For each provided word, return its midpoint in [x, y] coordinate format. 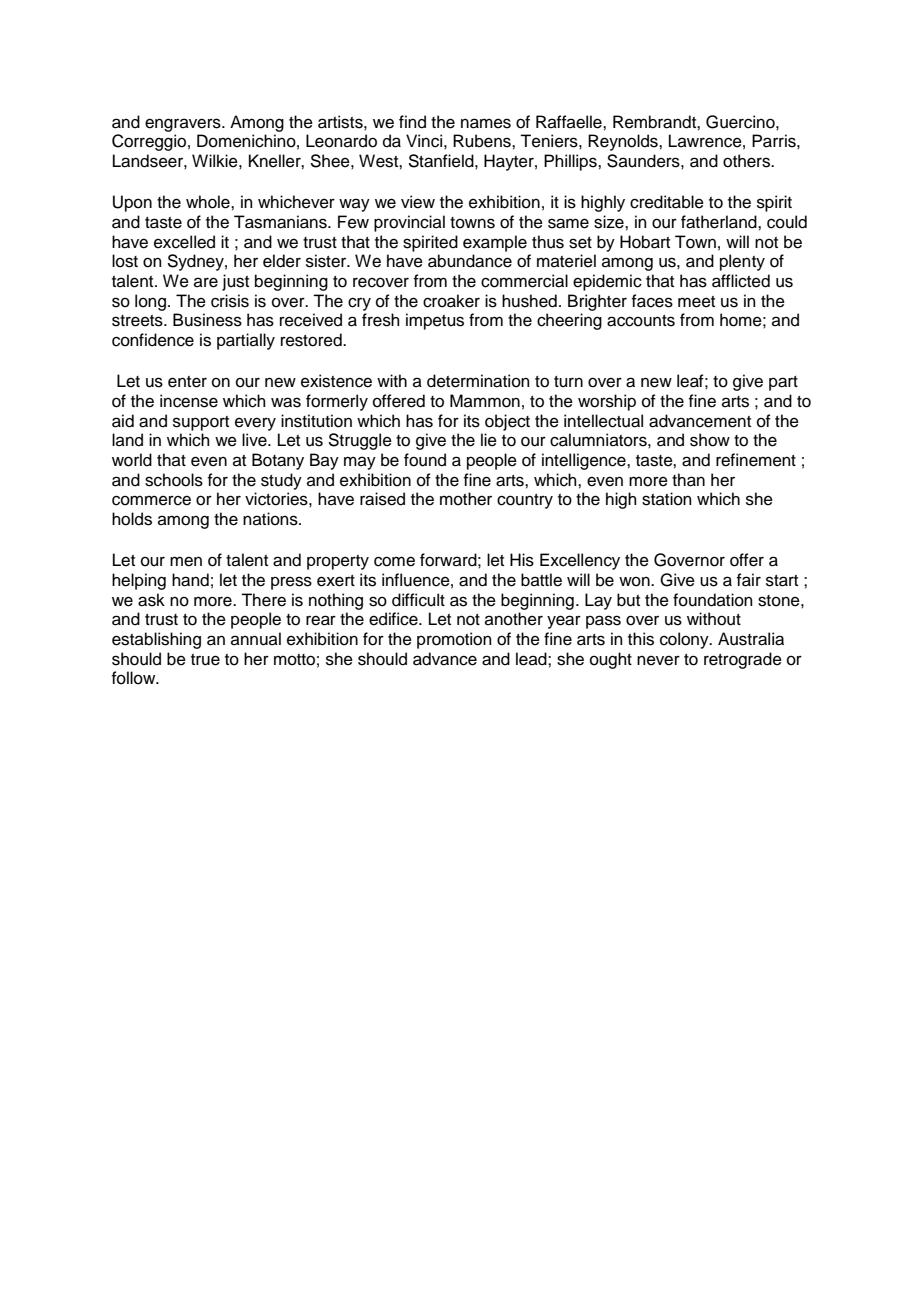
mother [466, 499]
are [206, 282]
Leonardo [341, 141]
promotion [454, 640]
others [747, 161]
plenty [742, 262]
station [667, 499]
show [710, 440]
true [205, 660]
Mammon [485, 401]
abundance [470, 261]
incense [189, 401]
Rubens [483, 141]
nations [271, 519]
